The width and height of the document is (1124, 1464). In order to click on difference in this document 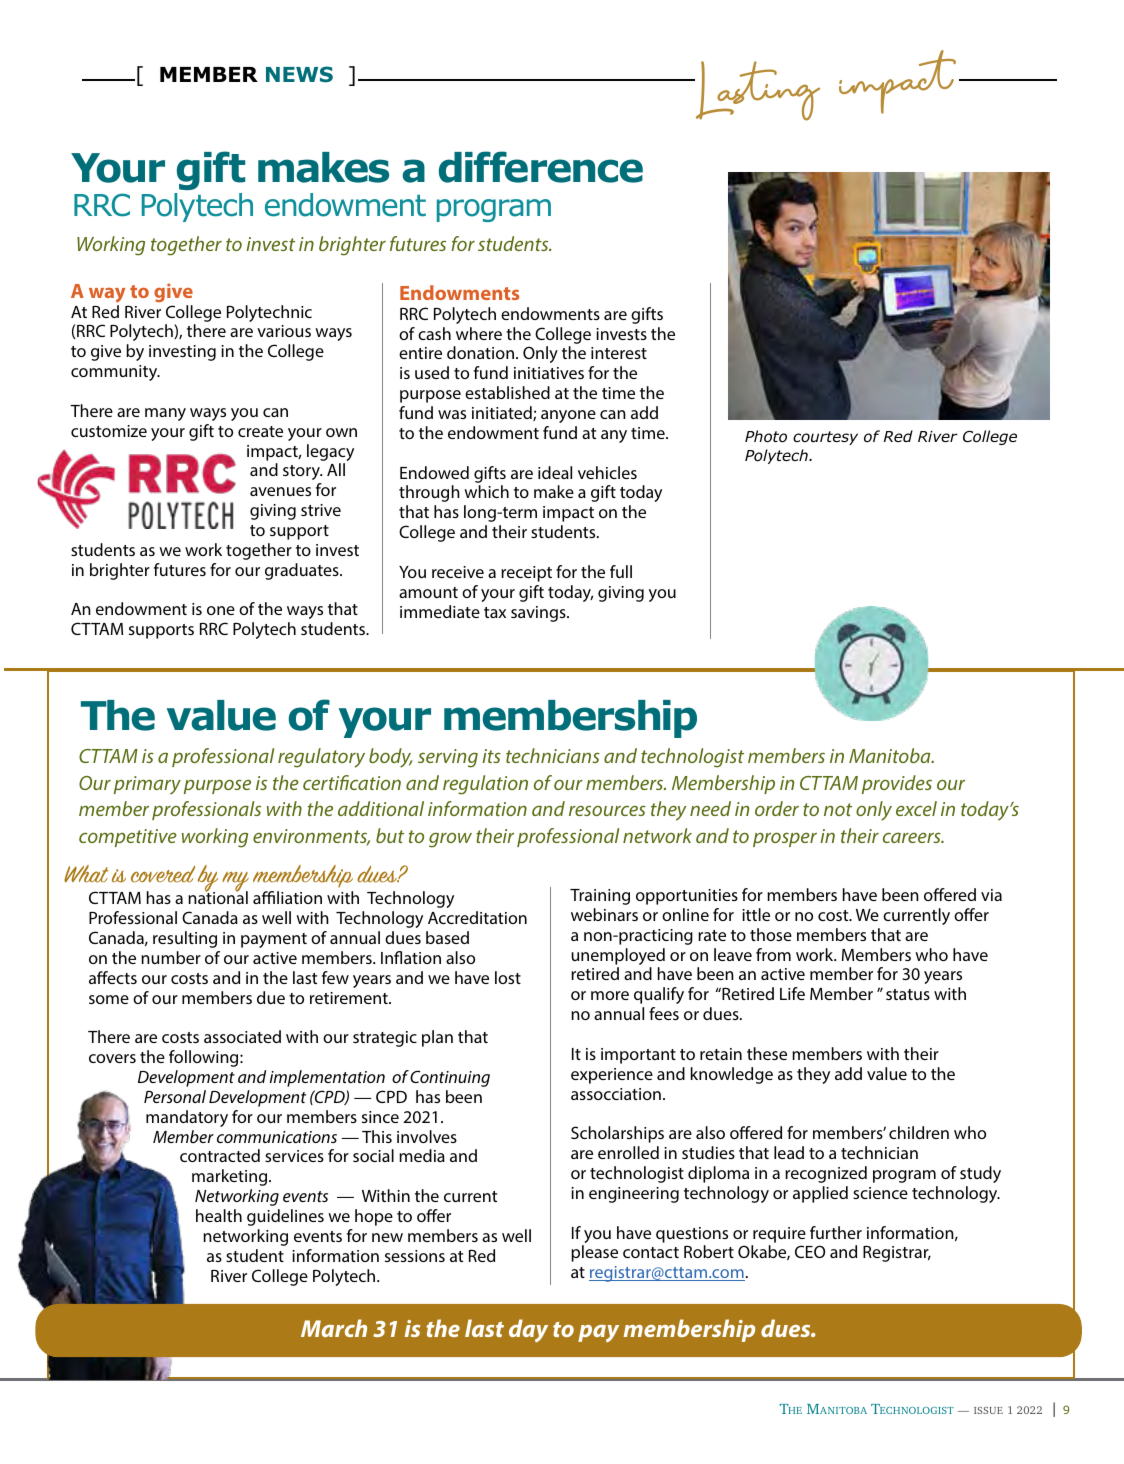, I will do `click(541, 167)`.
